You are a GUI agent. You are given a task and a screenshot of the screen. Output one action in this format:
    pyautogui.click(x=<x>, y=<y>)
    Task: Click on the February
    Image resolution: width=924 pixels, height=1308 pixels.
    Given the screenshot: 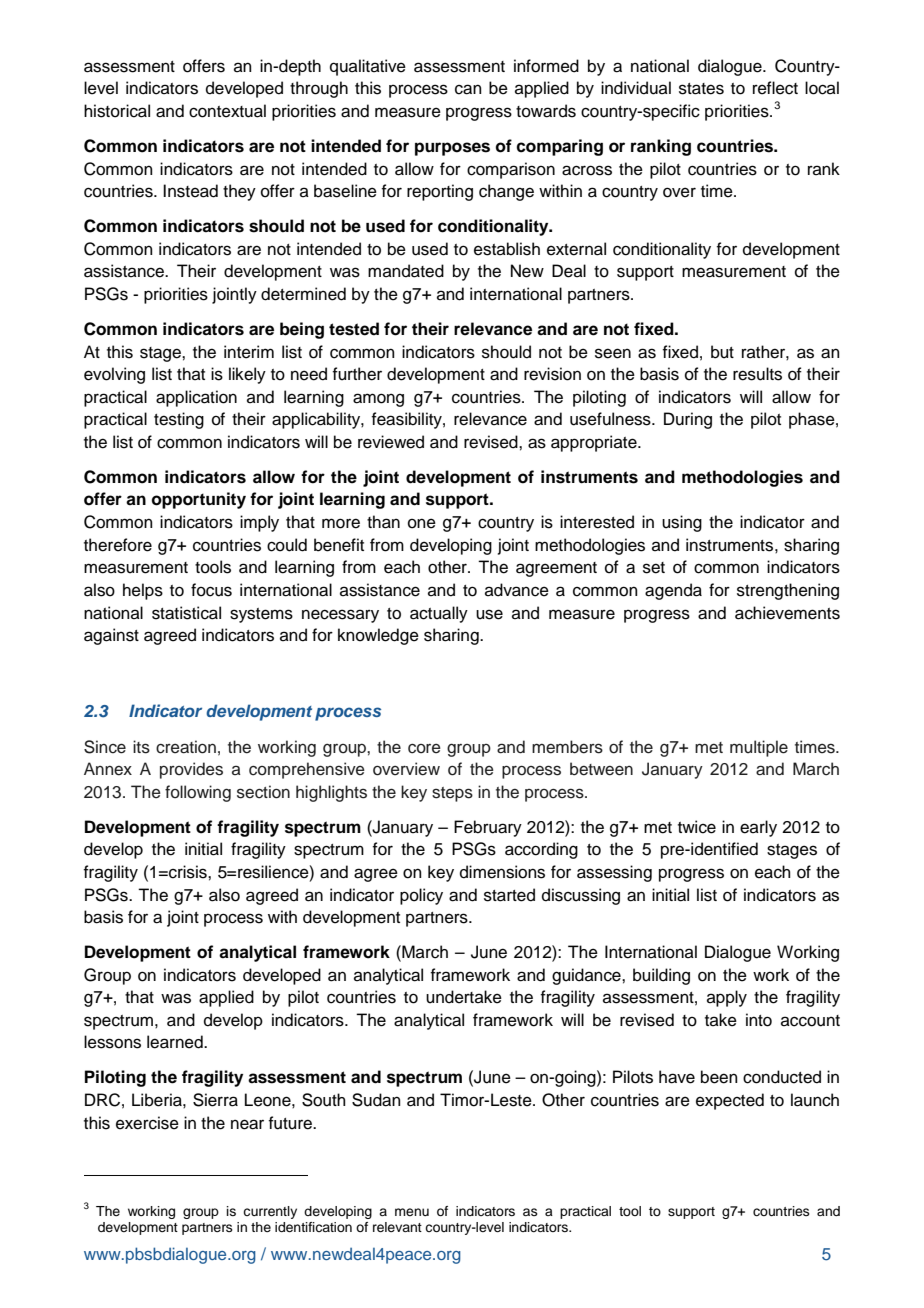 What is the action you would take?
    pyautogui.click(x=488, y=828)
